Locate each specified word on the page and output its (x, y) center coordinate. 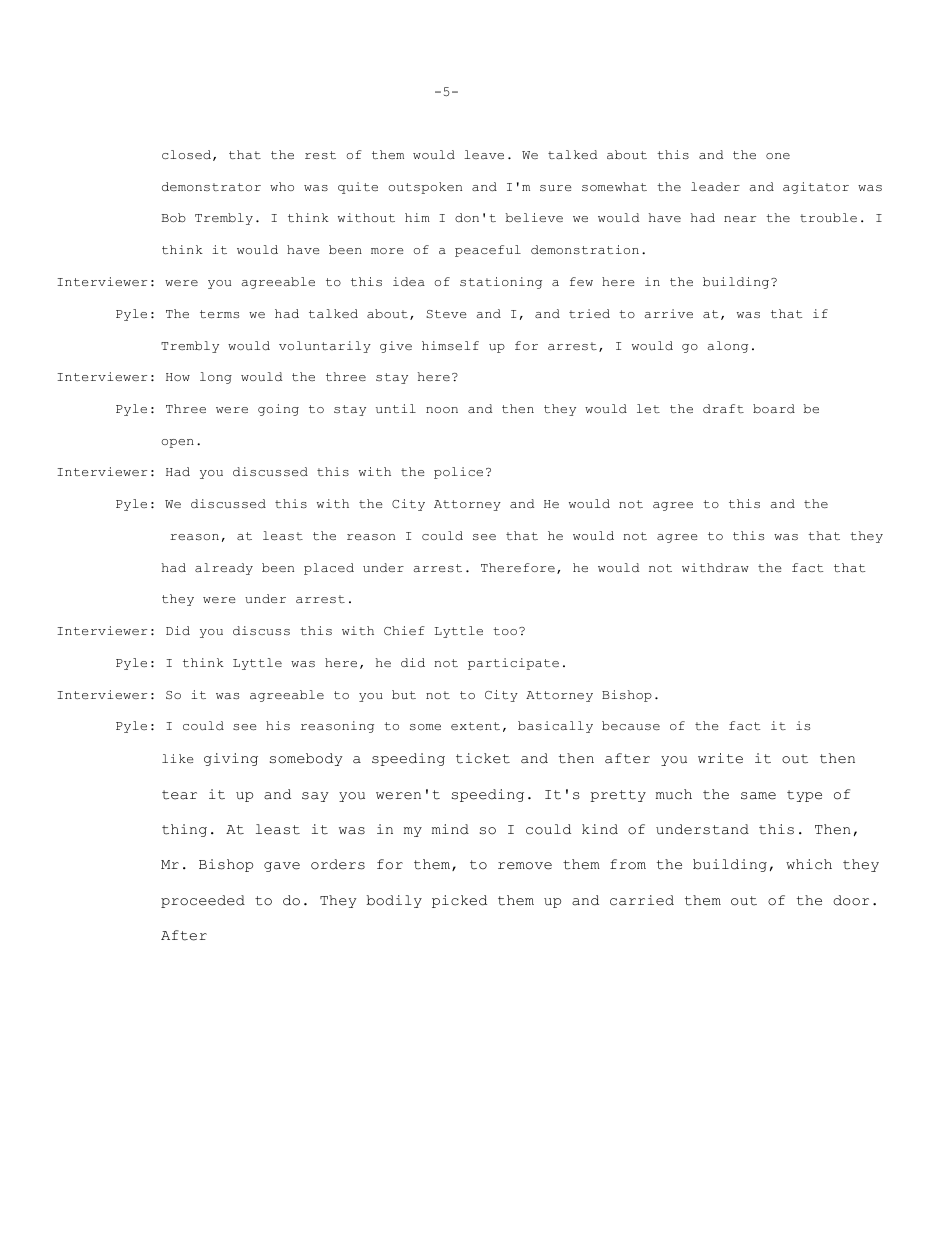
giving (231, 759)
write (720, 758)
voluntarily (325, 347)
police (458, 473)
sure (556, 188)
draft (723, 409)
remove (525, 866)
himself (450, 345)
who (282, 186)
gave (282, 867)
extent (475, 726)
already (224, 569)
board (774, 408)
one (778, 156)
